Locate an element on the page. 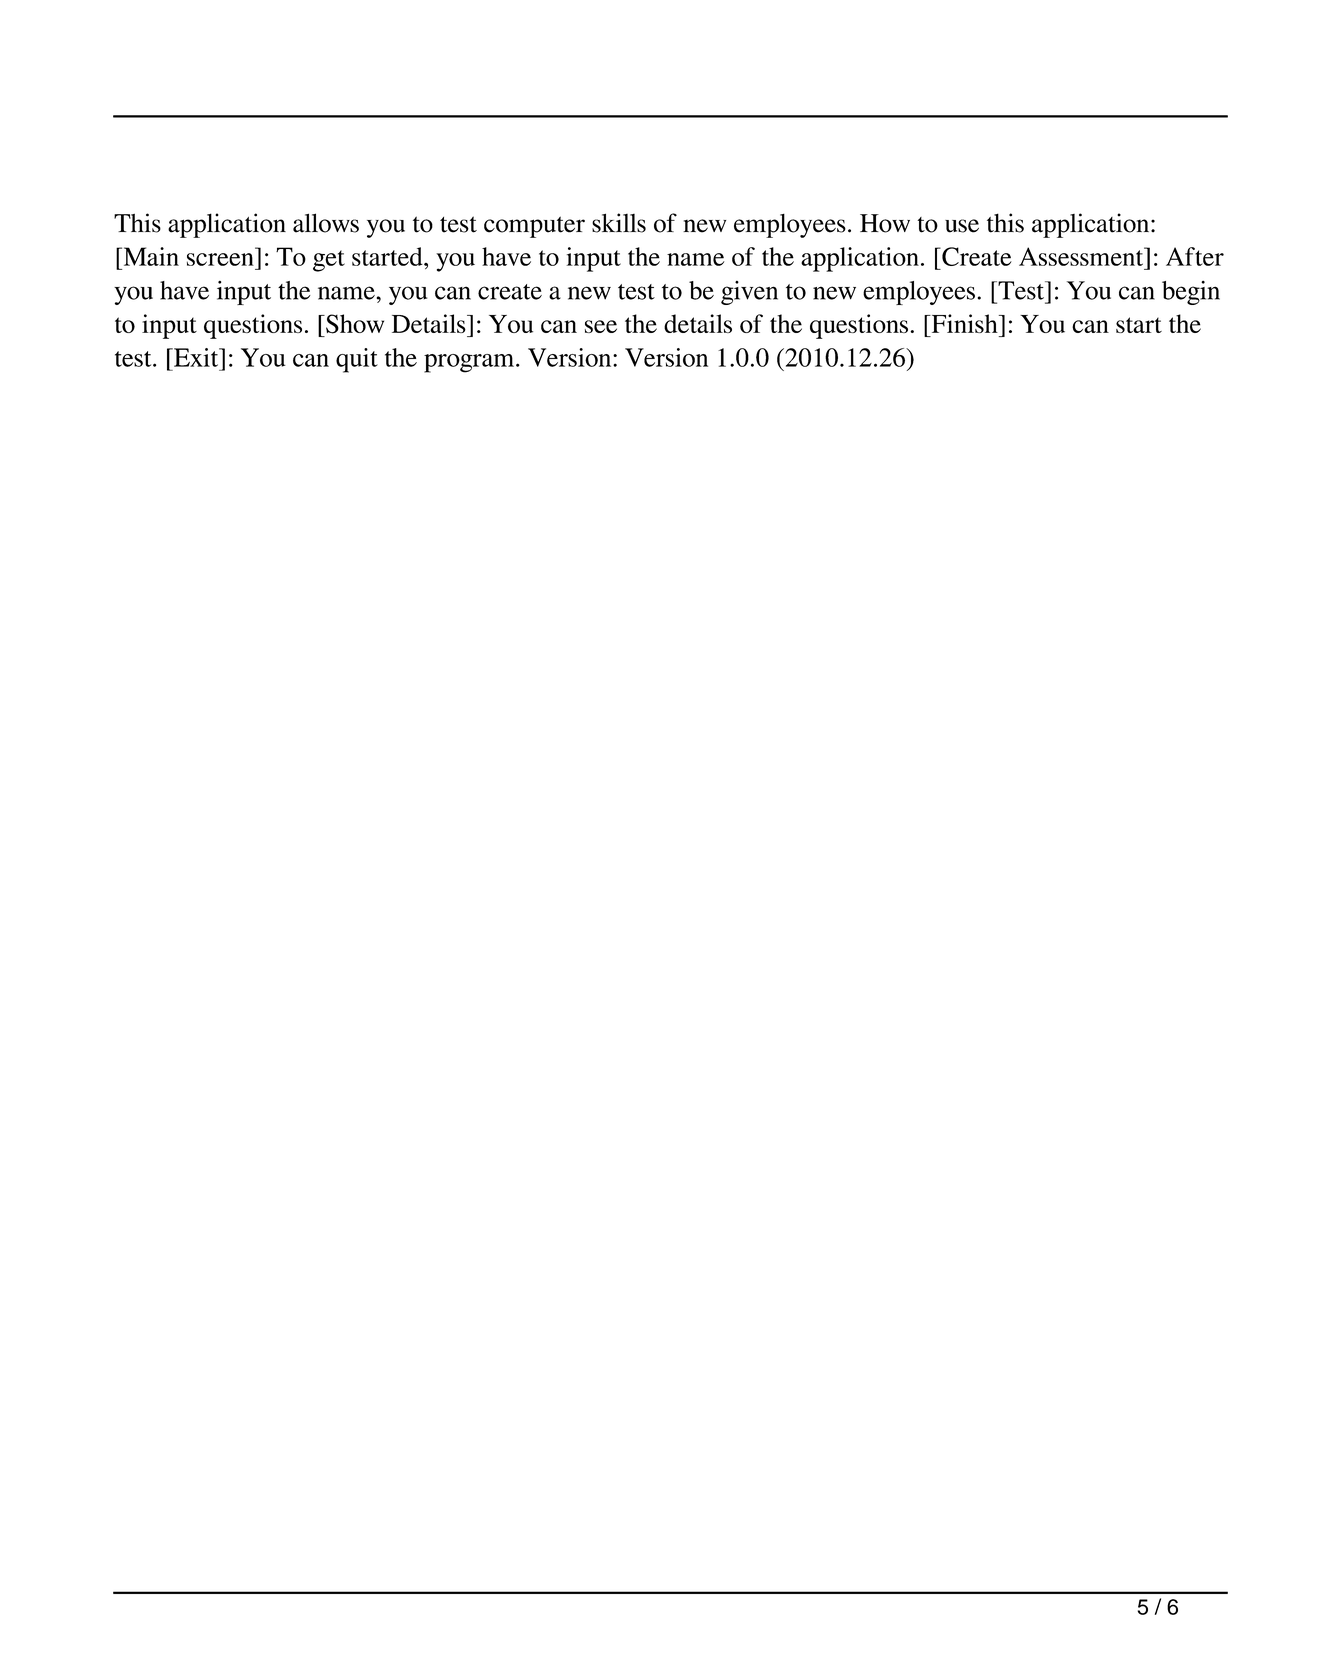  begin is located at coordinates (1191, 293).
